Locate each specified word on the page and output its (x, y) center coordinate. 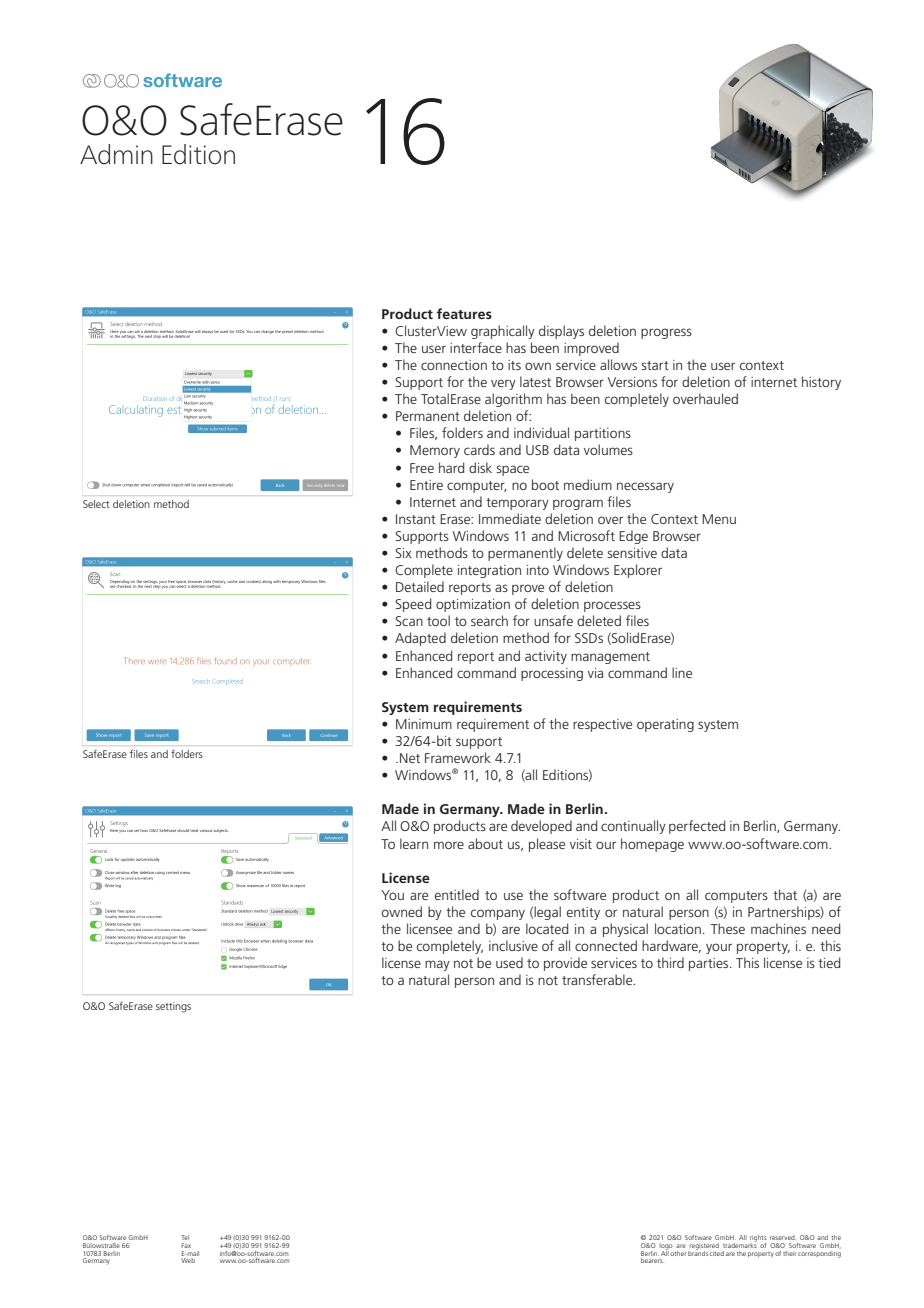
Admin (116, 154)
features (464, 313)
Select (96, 504)
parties (710, 964)
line (682, 672)
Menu (719, 519)
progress (666, 333)
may (437, 965)
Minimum (424, 724)
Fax (186, 1245)
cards (479, 449)
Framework (458, 757)
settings (173, 1007)
